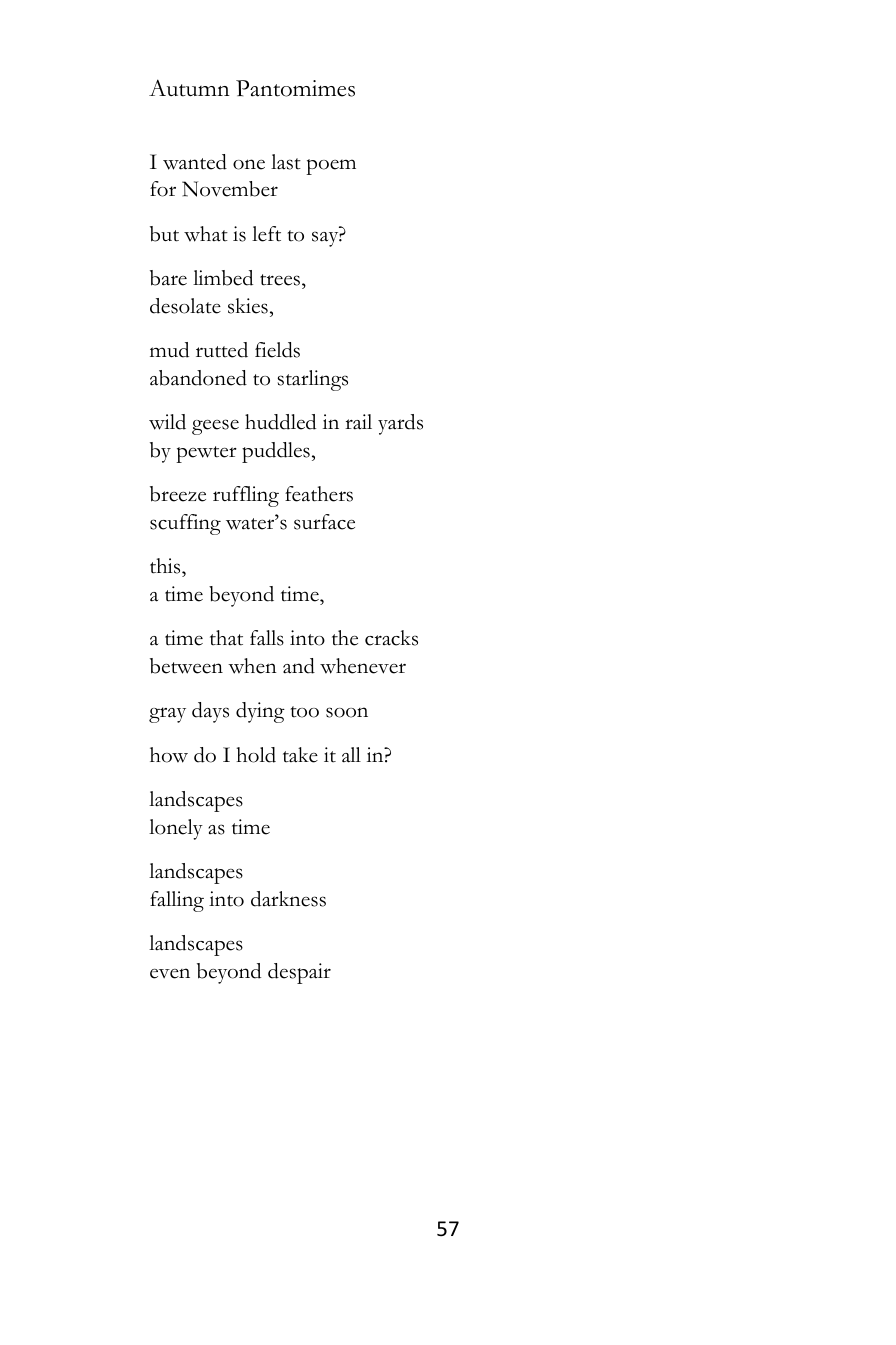 This screenshot has width=896, height=1345. I want to click on poem, so click(331, 167).
